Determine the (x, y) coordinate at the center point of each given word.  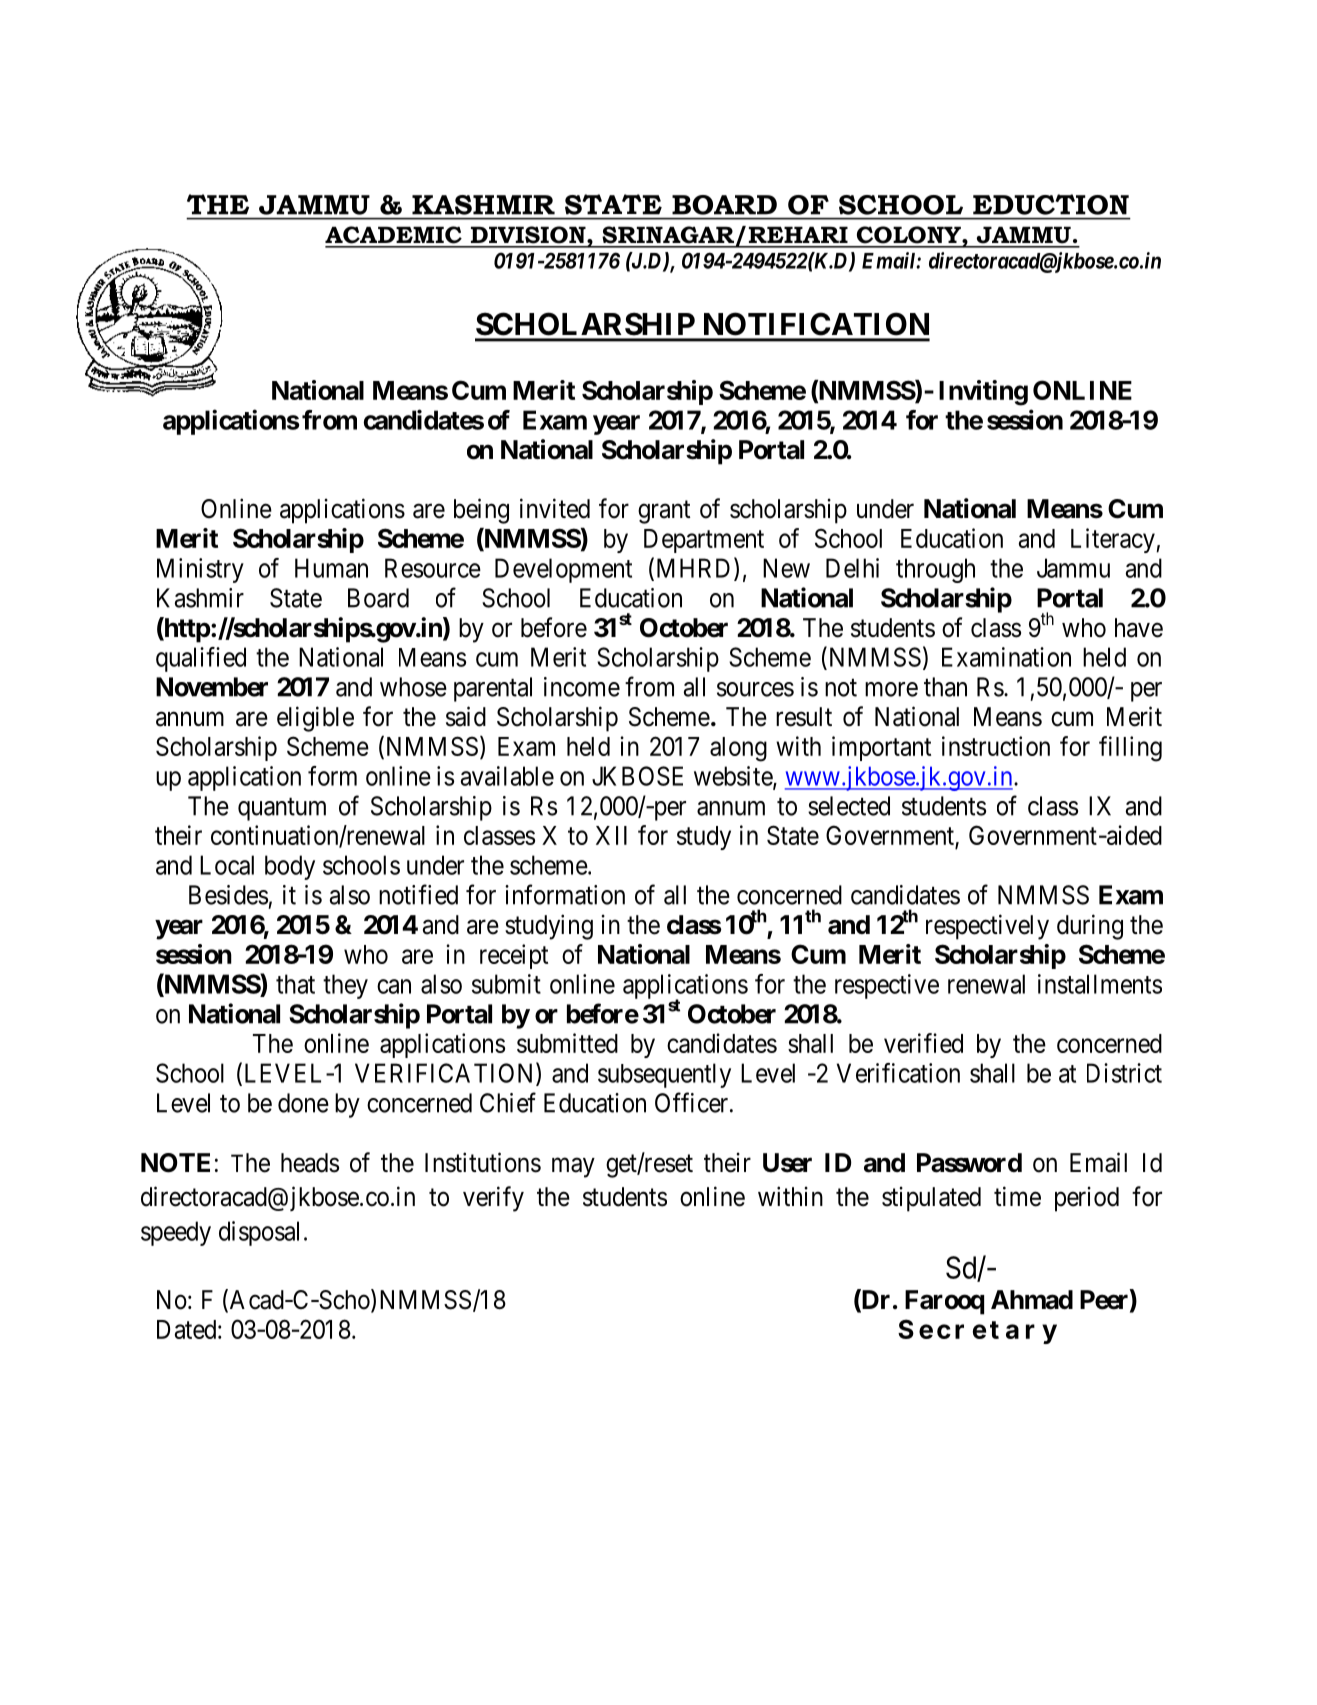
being (481, 511)
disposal (259, 1233)
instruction (996, 746)
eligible (315, 719)
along (738, 749)
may (573, 1168)
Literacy (1114, 540)
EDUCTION (1051, 204)
